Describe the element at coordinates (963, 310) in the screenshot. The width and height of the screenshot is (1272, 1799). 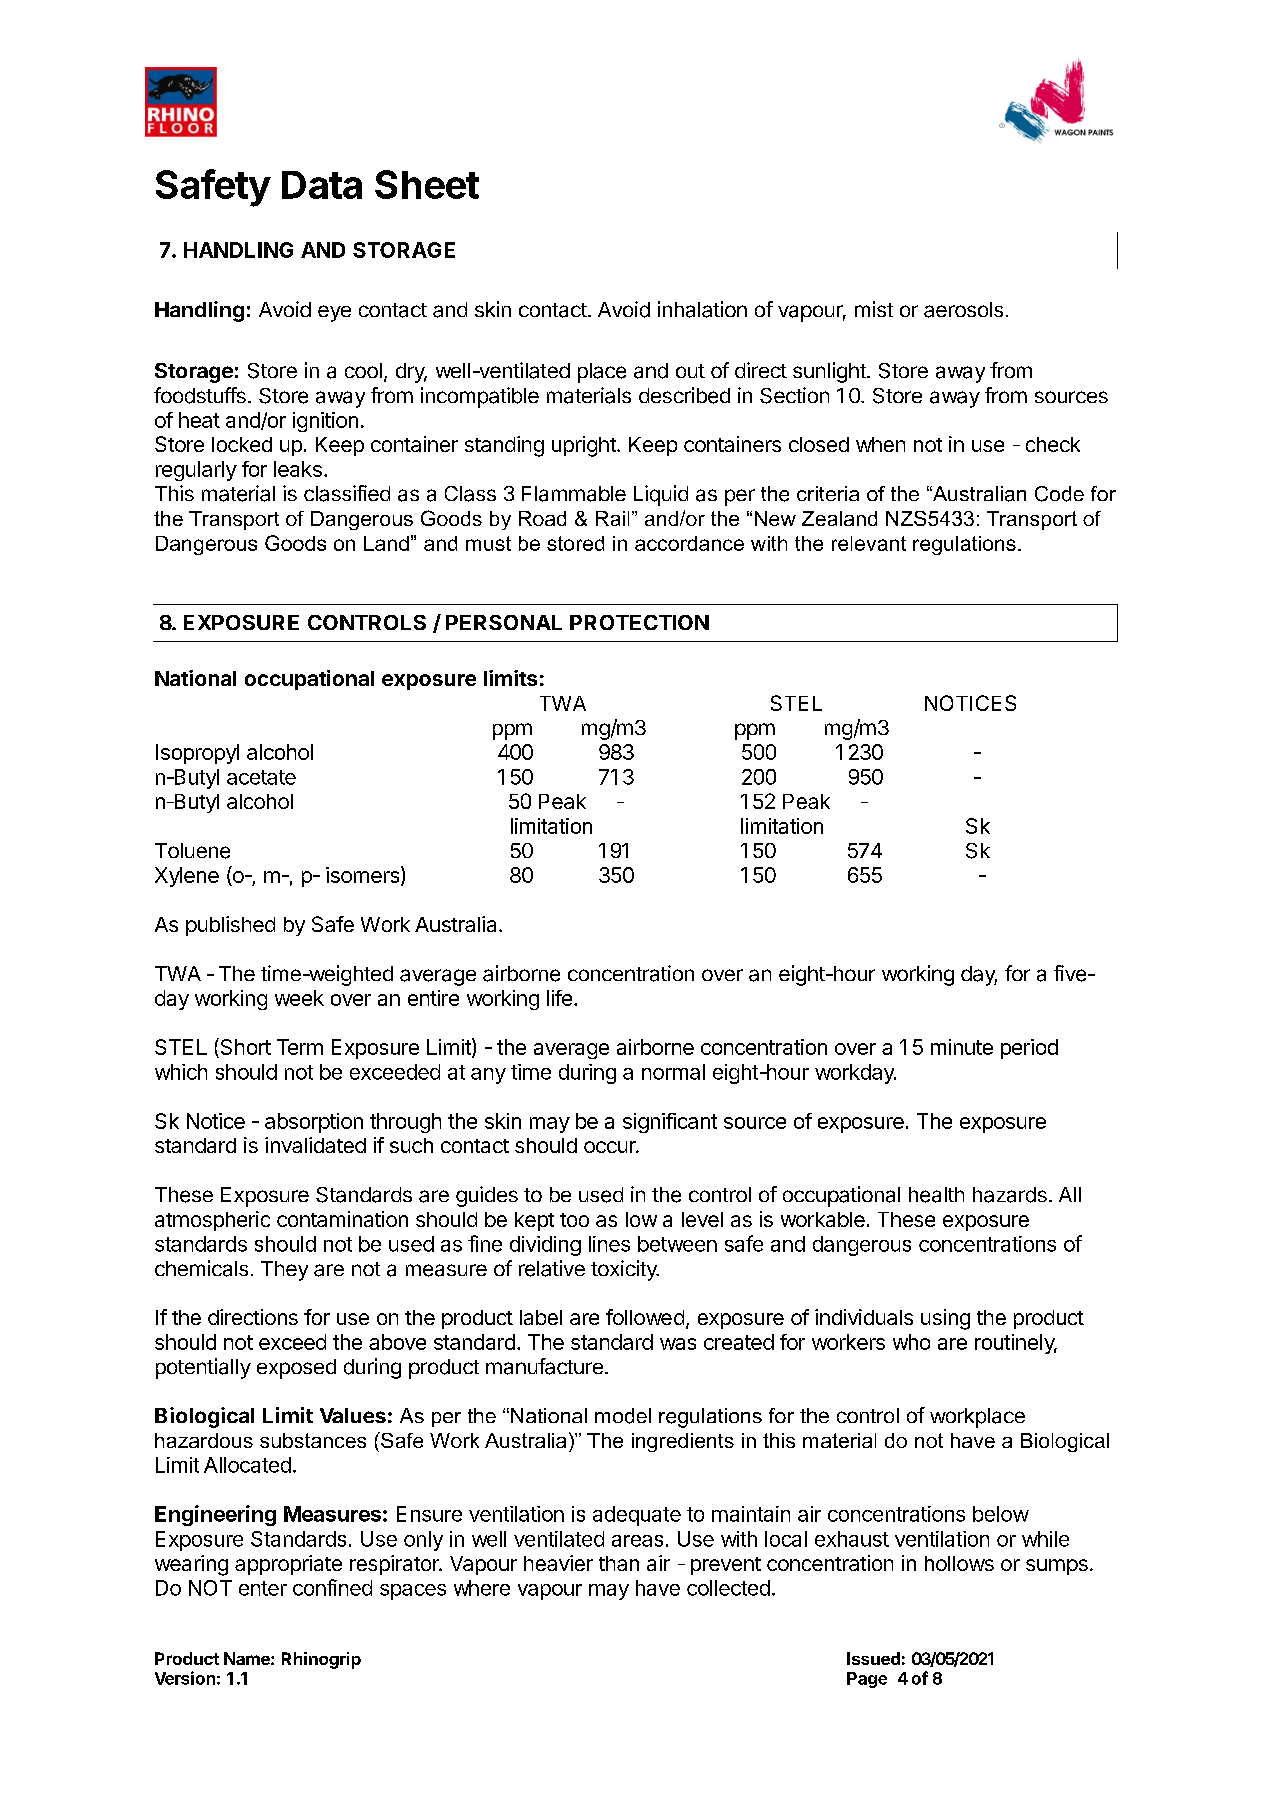
I see `aerosols` at that location.
